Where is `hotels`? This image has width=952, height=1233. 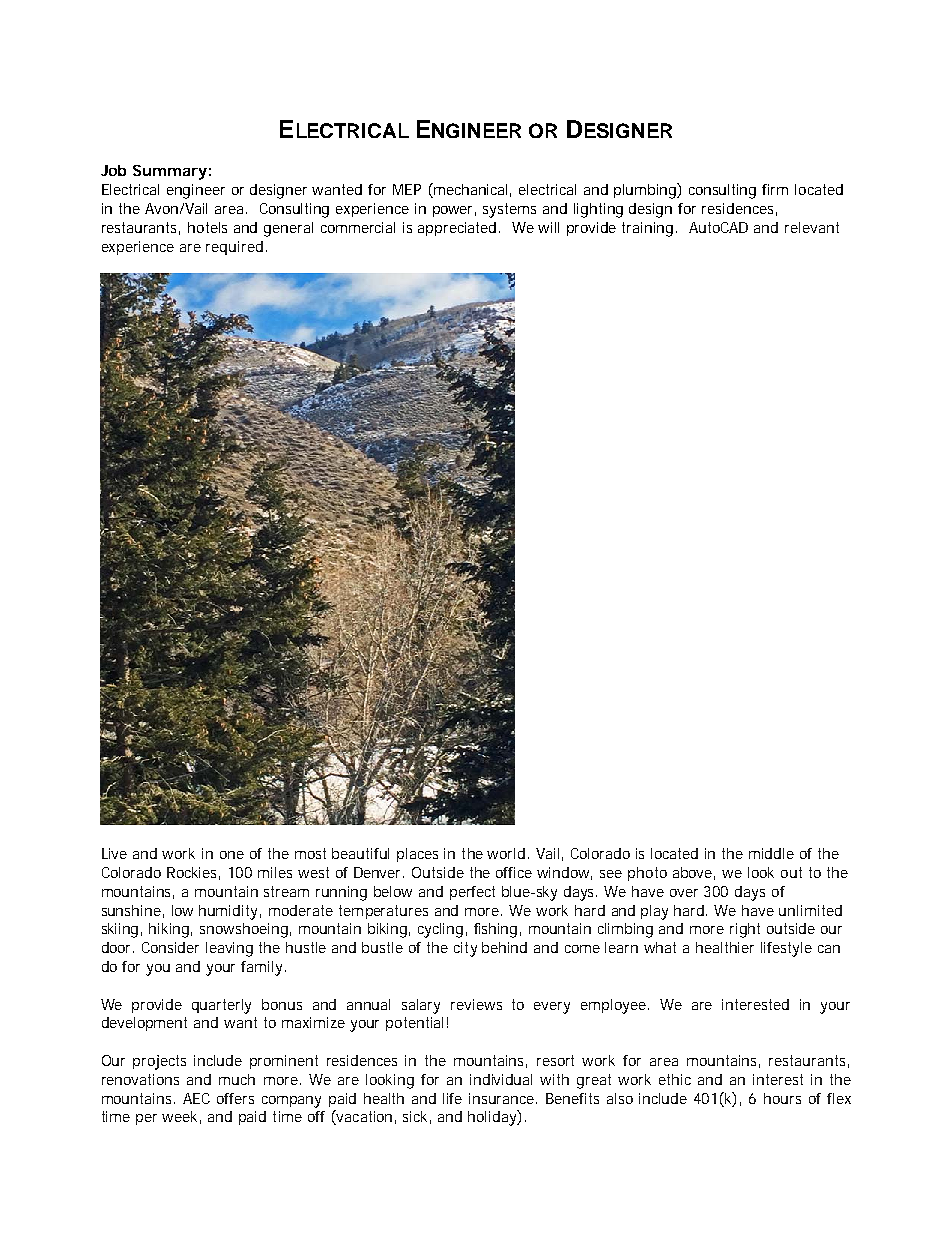
hotels is located at coordinates (207, 227).
